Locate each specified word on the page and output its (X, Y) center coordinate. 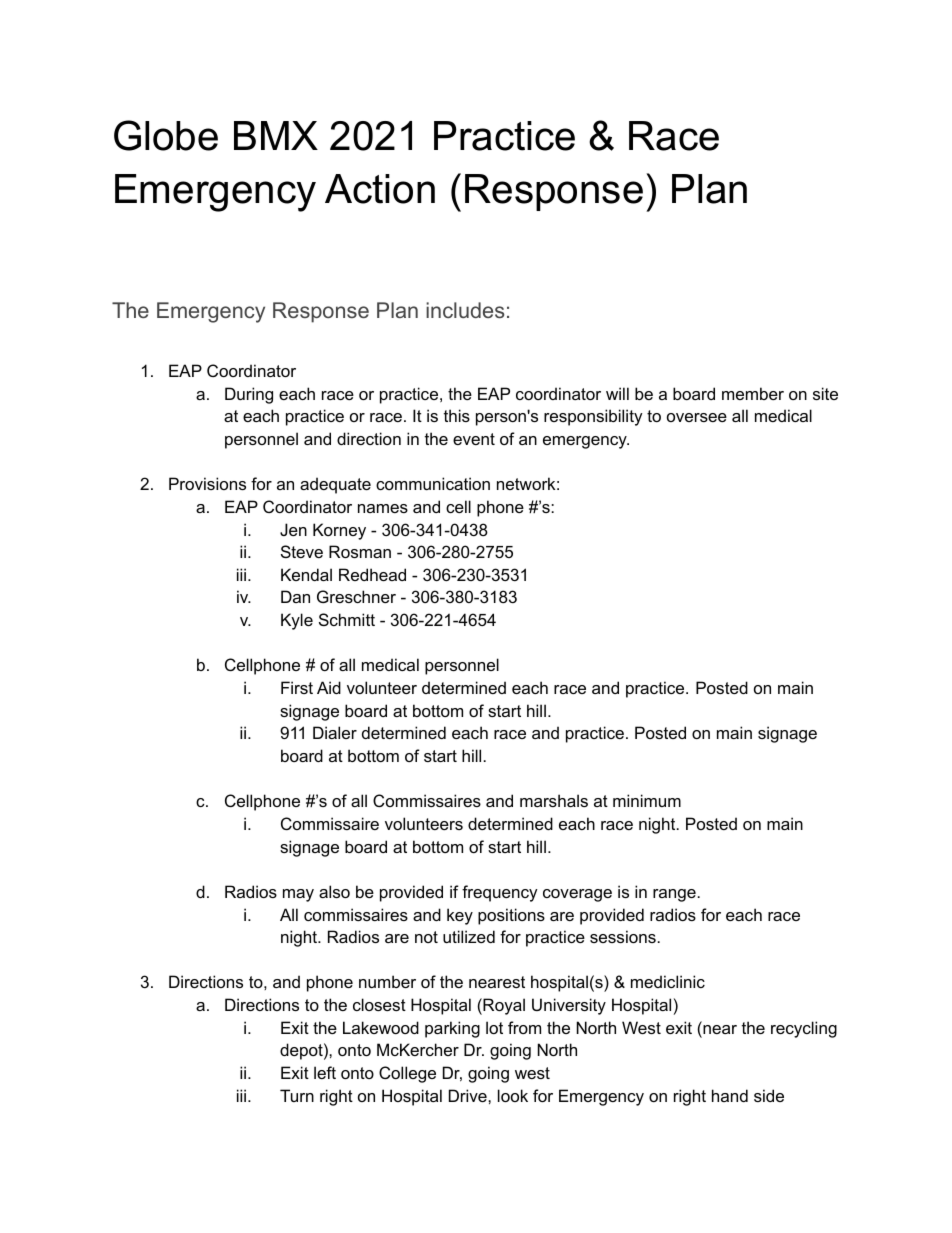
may (298, 895)
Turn (297, 1095)
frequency (500, 893)
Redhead (372, 574)
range (674, 895)
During (249, 395)
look (513, 1095)
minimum (647, 800)
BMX (276, 135)
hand (730, 1095)
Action (380, 189)
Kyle (297, 621)
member (753, 393)
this (457, 415)
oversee (697, 417)
